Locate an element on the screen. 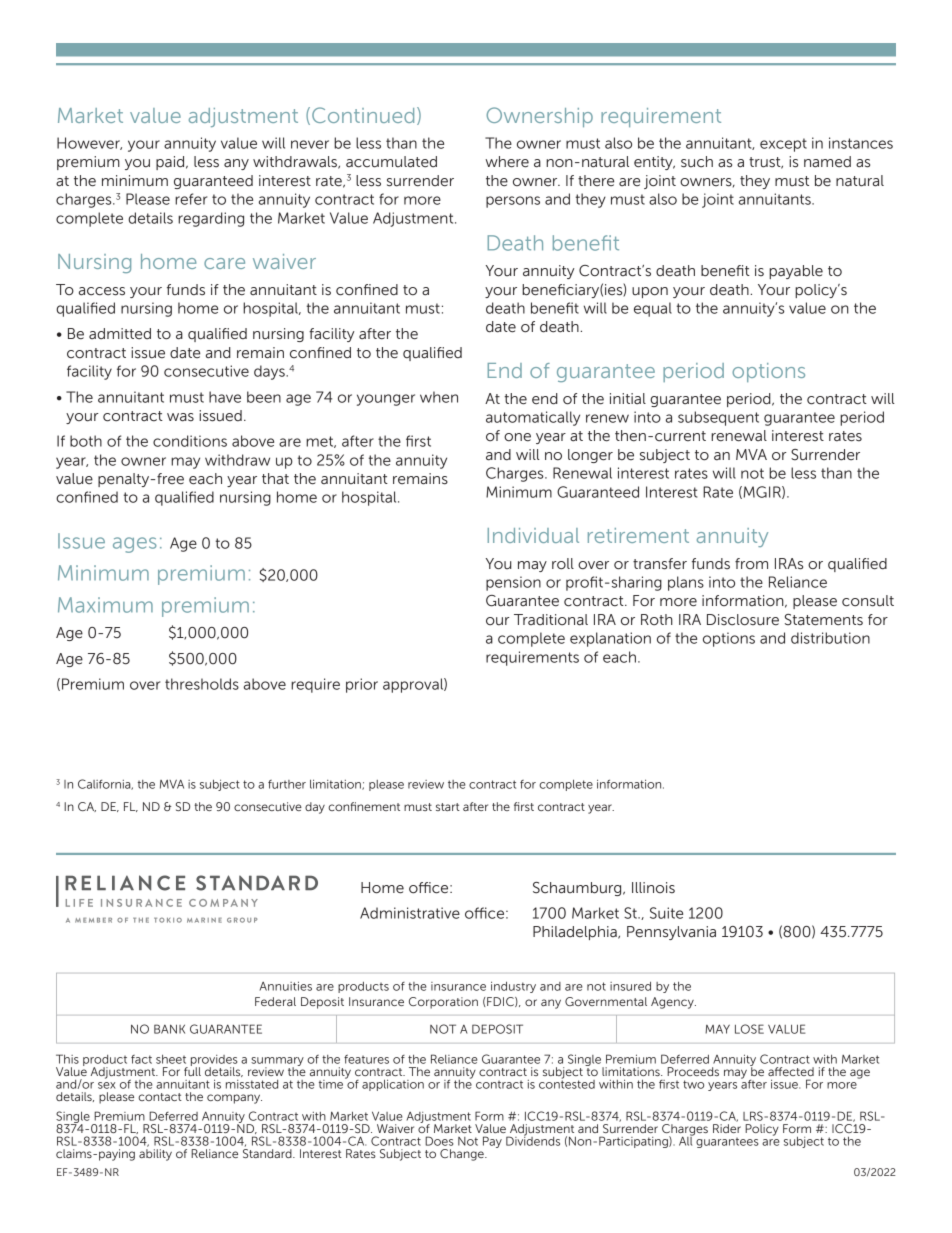 This screenshot has height=1233, width=952. start is located at coordinates (448, 807).
